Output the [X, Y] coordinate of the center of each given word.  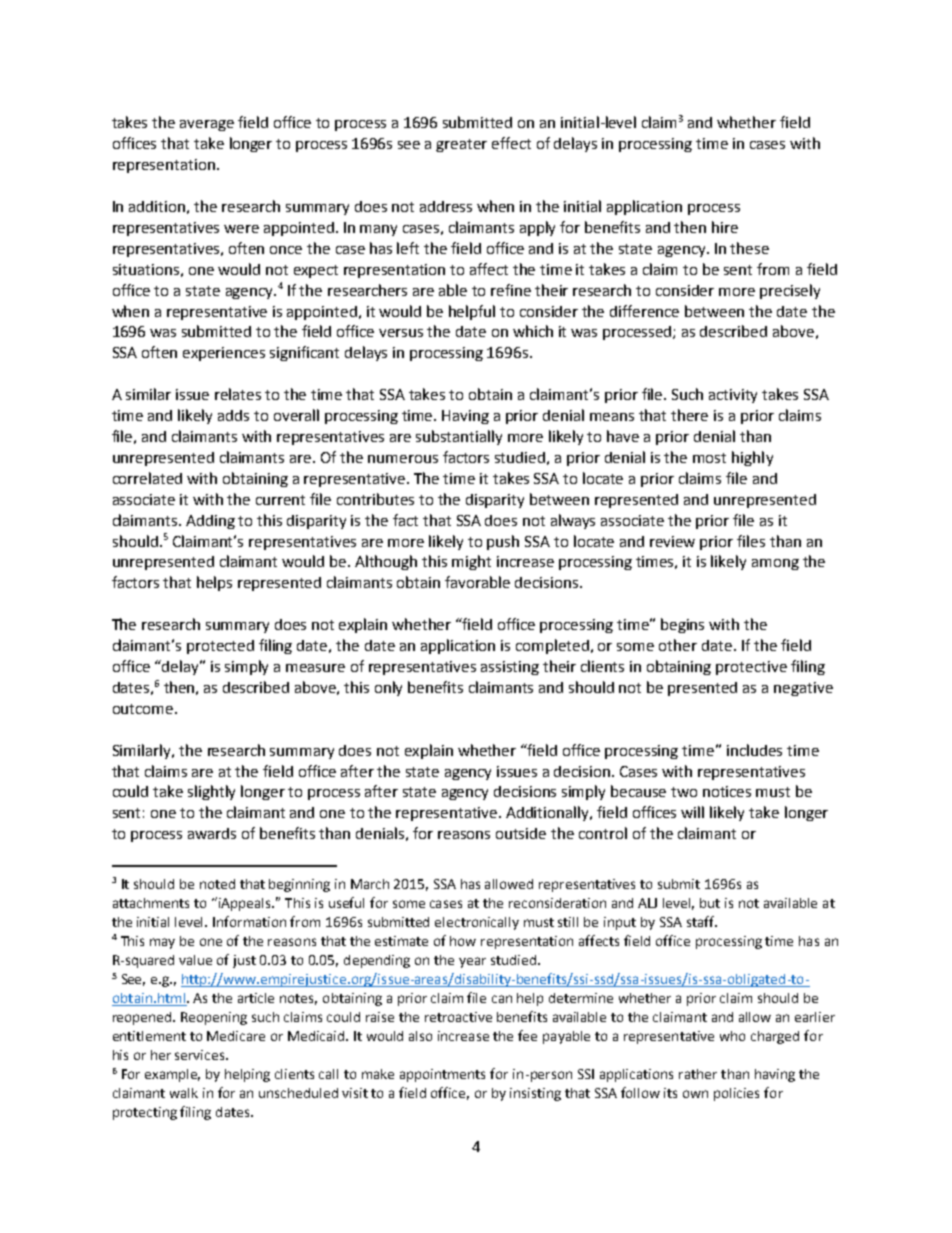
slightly [211, 792]
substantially [459, 437]
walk [184, 1093]
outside [521, 833]
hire [725, 227]
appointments [442, 1075]
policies [736, 1094]
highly [752, 458]
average [207, 125]
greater [461, 145]
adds [233, 415]
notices [727, 791]
